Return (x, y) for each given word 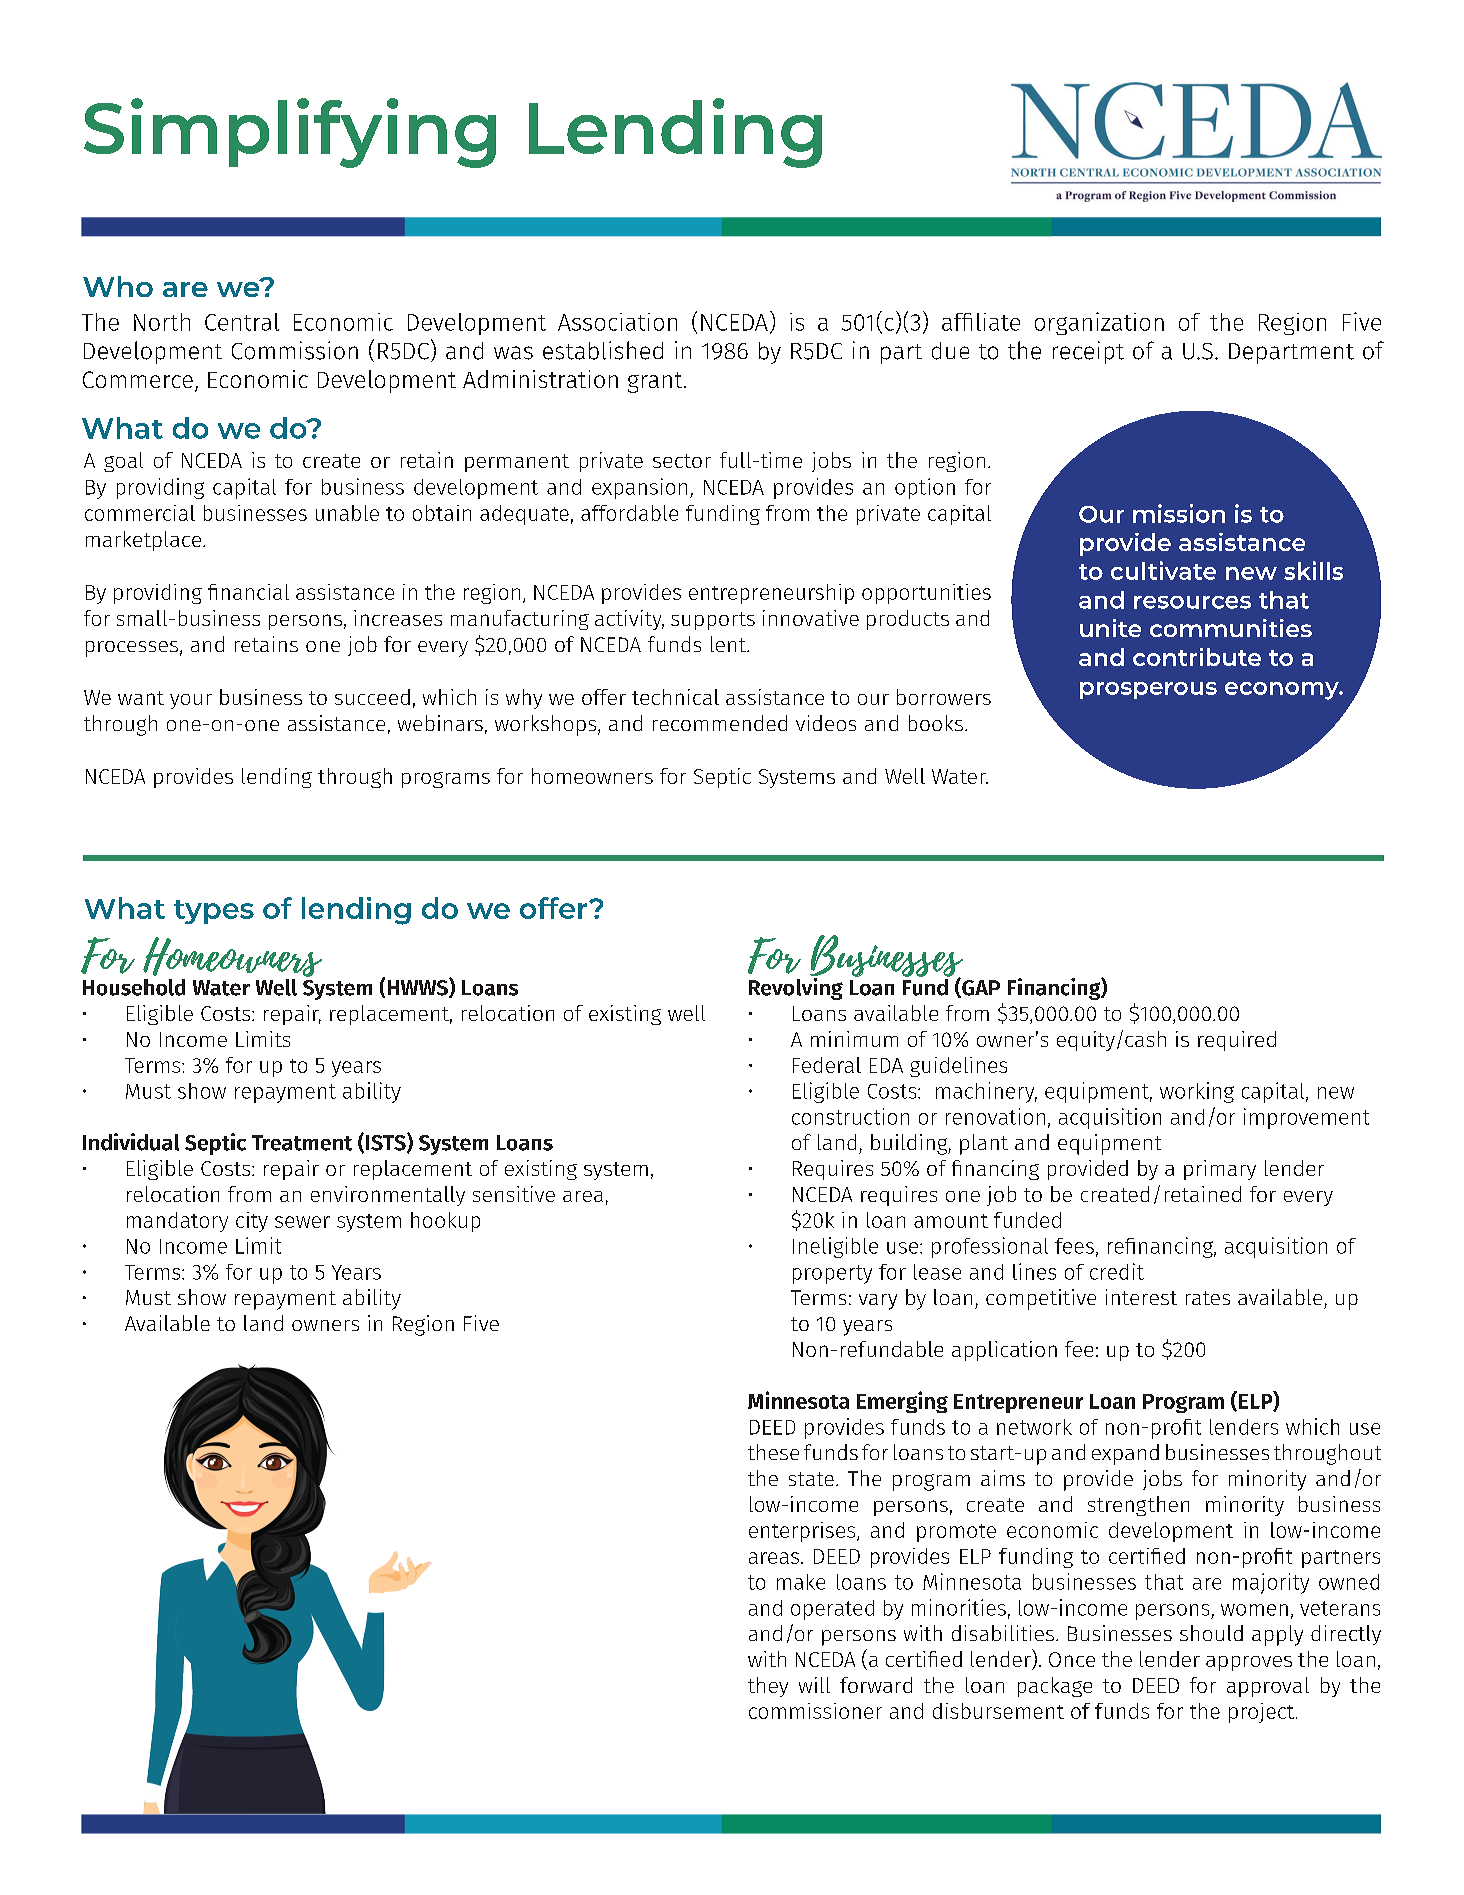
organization (1099, 323)
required (1237, 1041)
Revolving (796, 987)
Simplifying (290, 133)
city (252, 1222)
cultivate (1163, 570)
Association (617, 322)
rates (1208, 1298)
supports (713, 621)
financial (248, 592)
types (214, 912)
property (832, 1274)
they (768, 1687)
